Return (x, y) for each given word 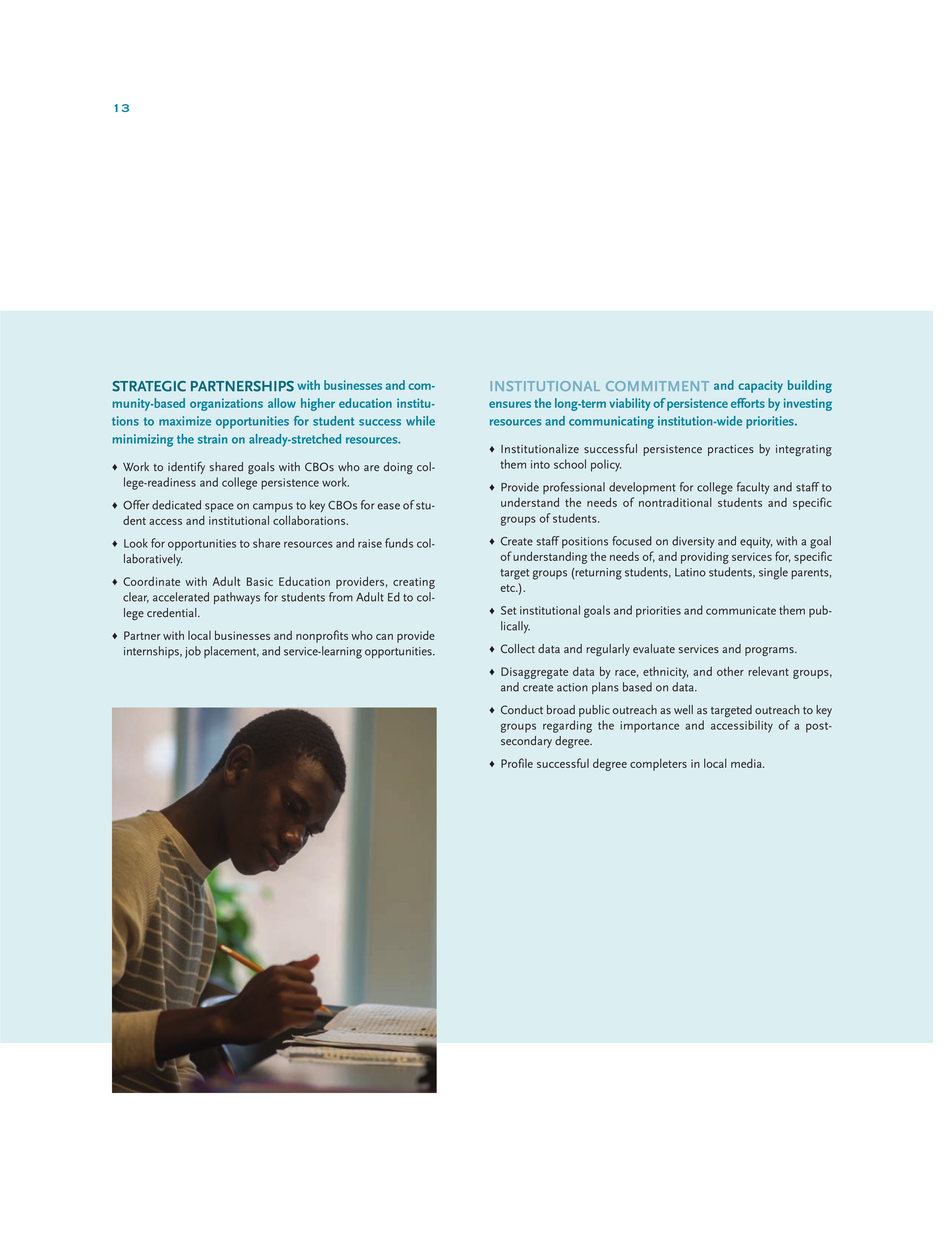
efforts (748, 403)
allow (282, 403)
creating (414, 583)
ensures (510, 404)
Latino (690, 572)
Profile (517, 763)
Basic (260, 581)
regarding (567, 726)
